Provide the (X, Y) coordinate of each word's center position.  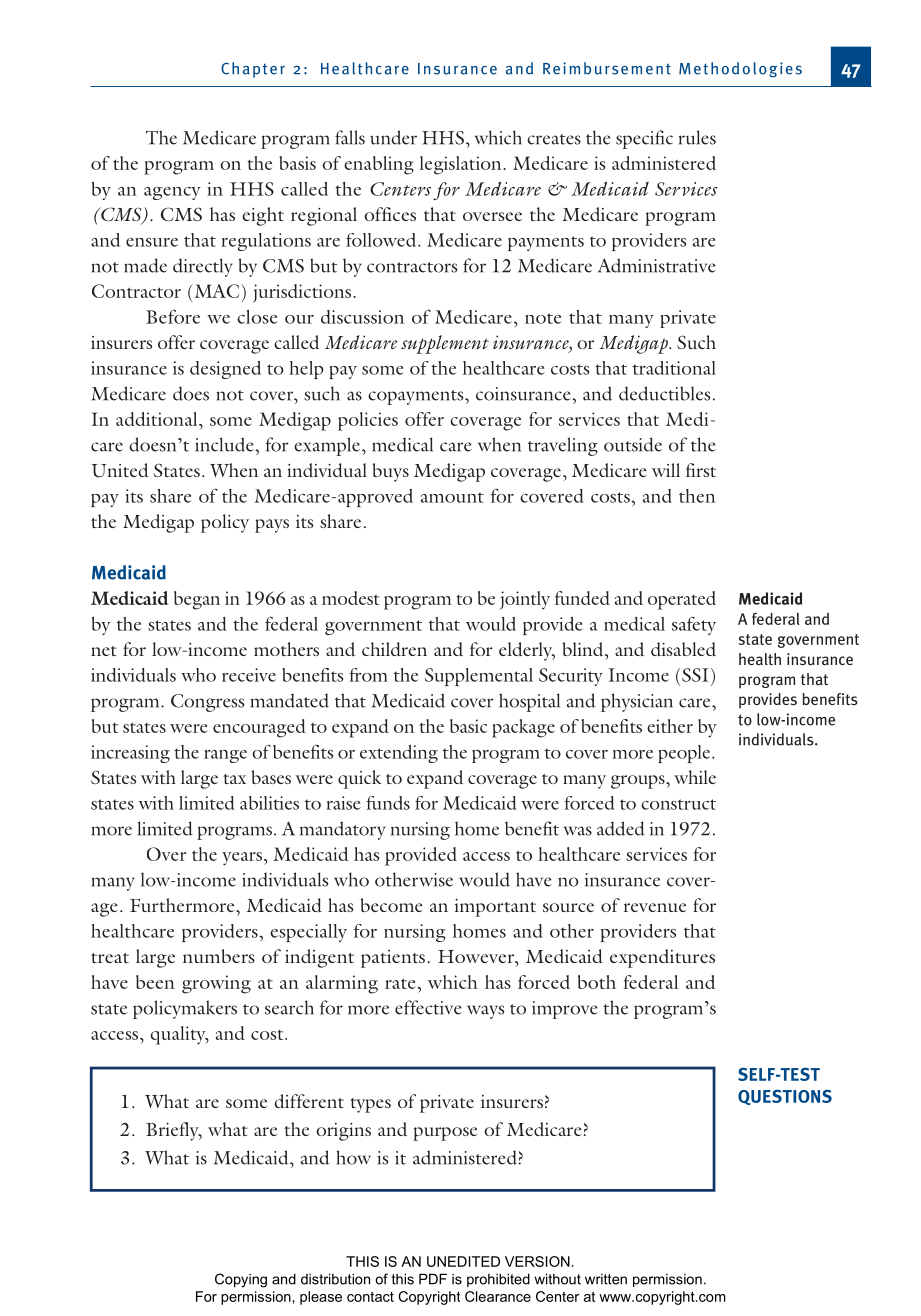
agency (172, 193)
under (393, 137)
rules (697, 137)
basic (468, 726)
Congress (208, 703)
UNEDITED (463, 1261)
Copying (241, 1280)
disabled (683, 649)
